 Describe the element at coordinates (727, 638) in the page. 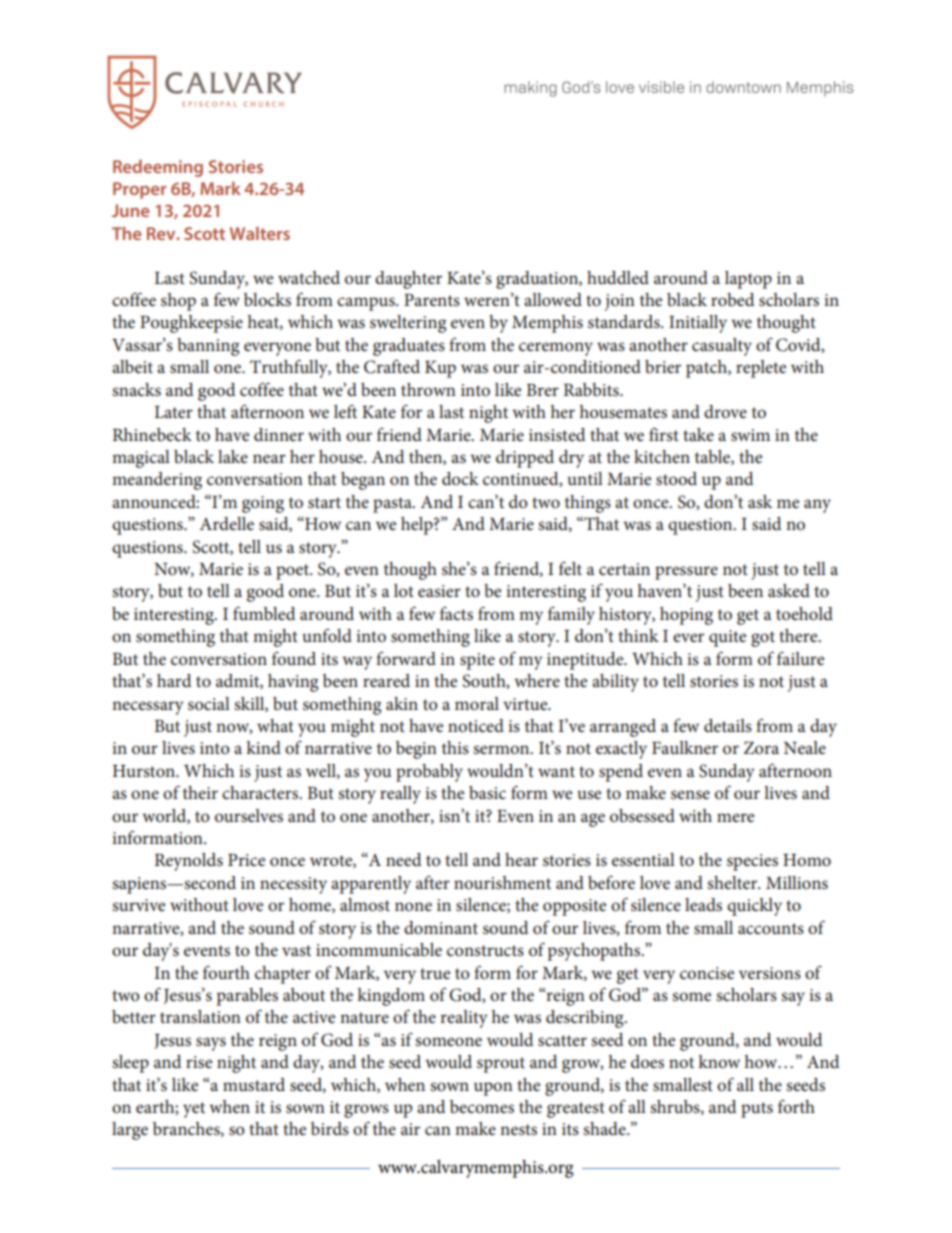

I see `quite` at that location.
